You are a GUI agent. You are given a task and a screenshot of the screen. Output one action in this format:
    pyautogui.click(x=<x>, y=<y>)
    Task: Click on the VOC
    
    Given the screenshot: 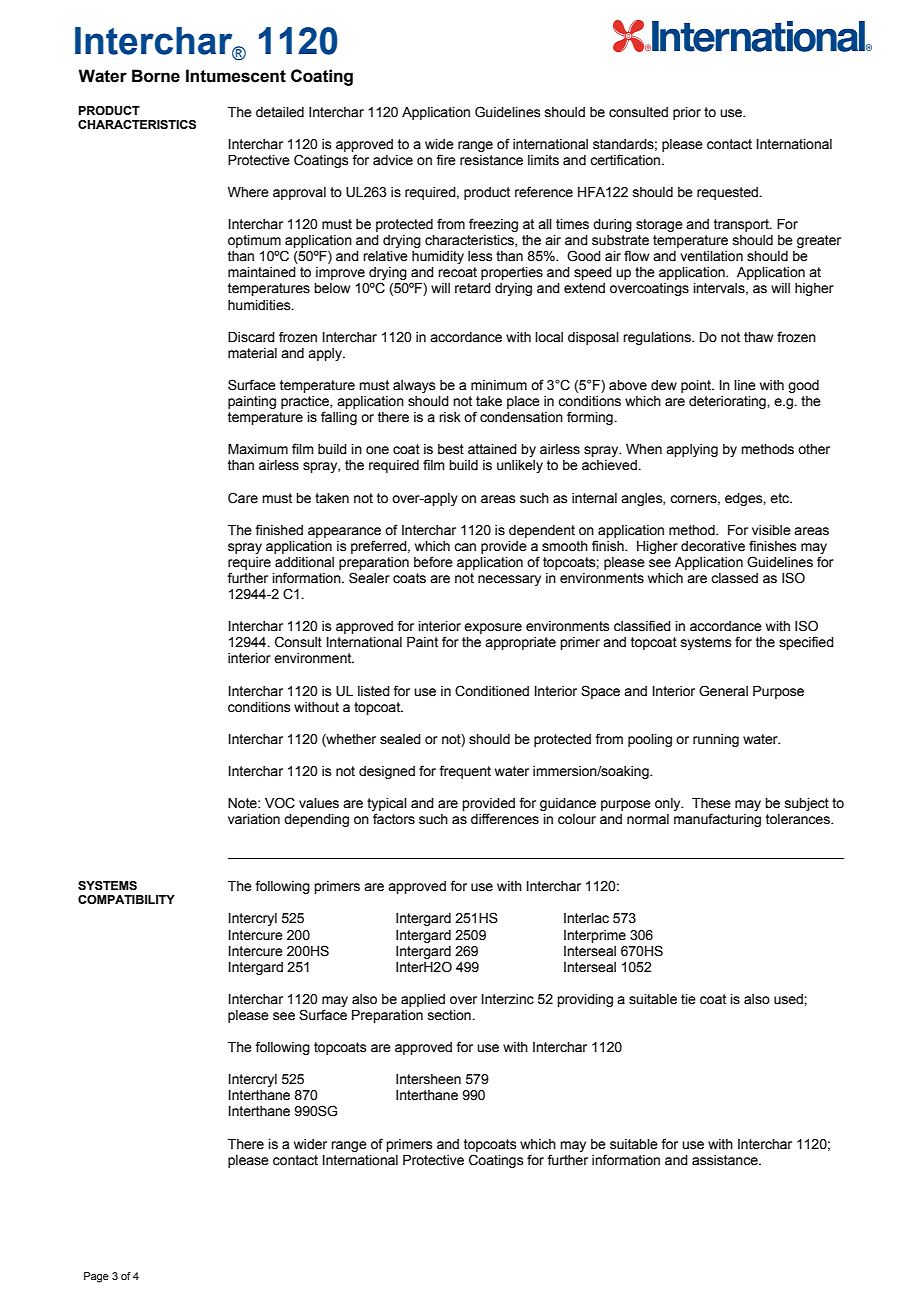 What is the action you would take?
    pyautogui.click(x=280, y=803)
